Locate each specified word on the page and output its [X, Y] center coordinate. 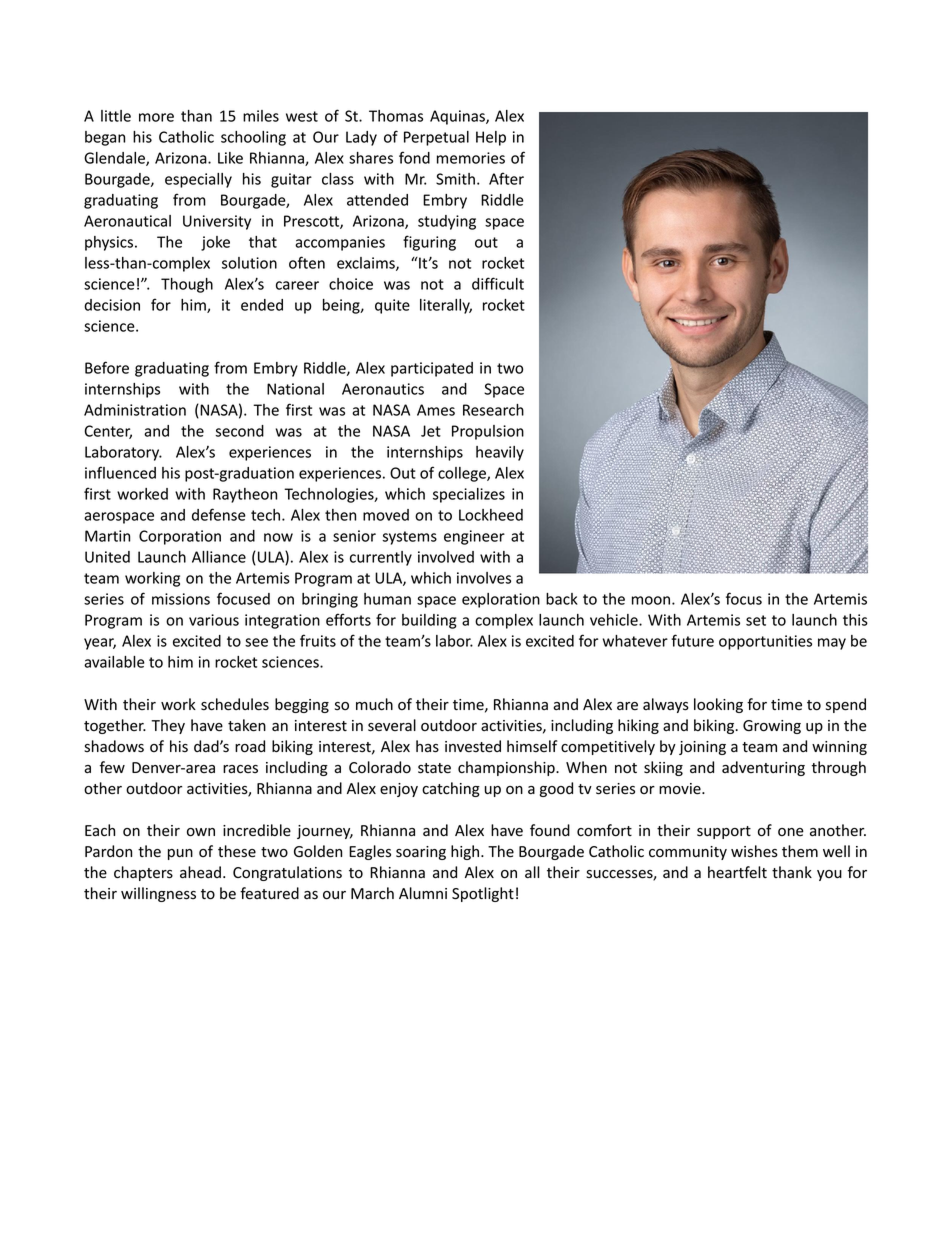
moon [652, 600]
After [506, 178]
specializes [469, 495]
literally [446, 306]
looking [718, 705]
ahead [200, 872]
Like [230, 158]
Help [491, 138]
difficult [498, 283]
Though [187, 285]
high [466, 852]
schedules [235, 704]
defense [219, 514]
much [374, 704]
